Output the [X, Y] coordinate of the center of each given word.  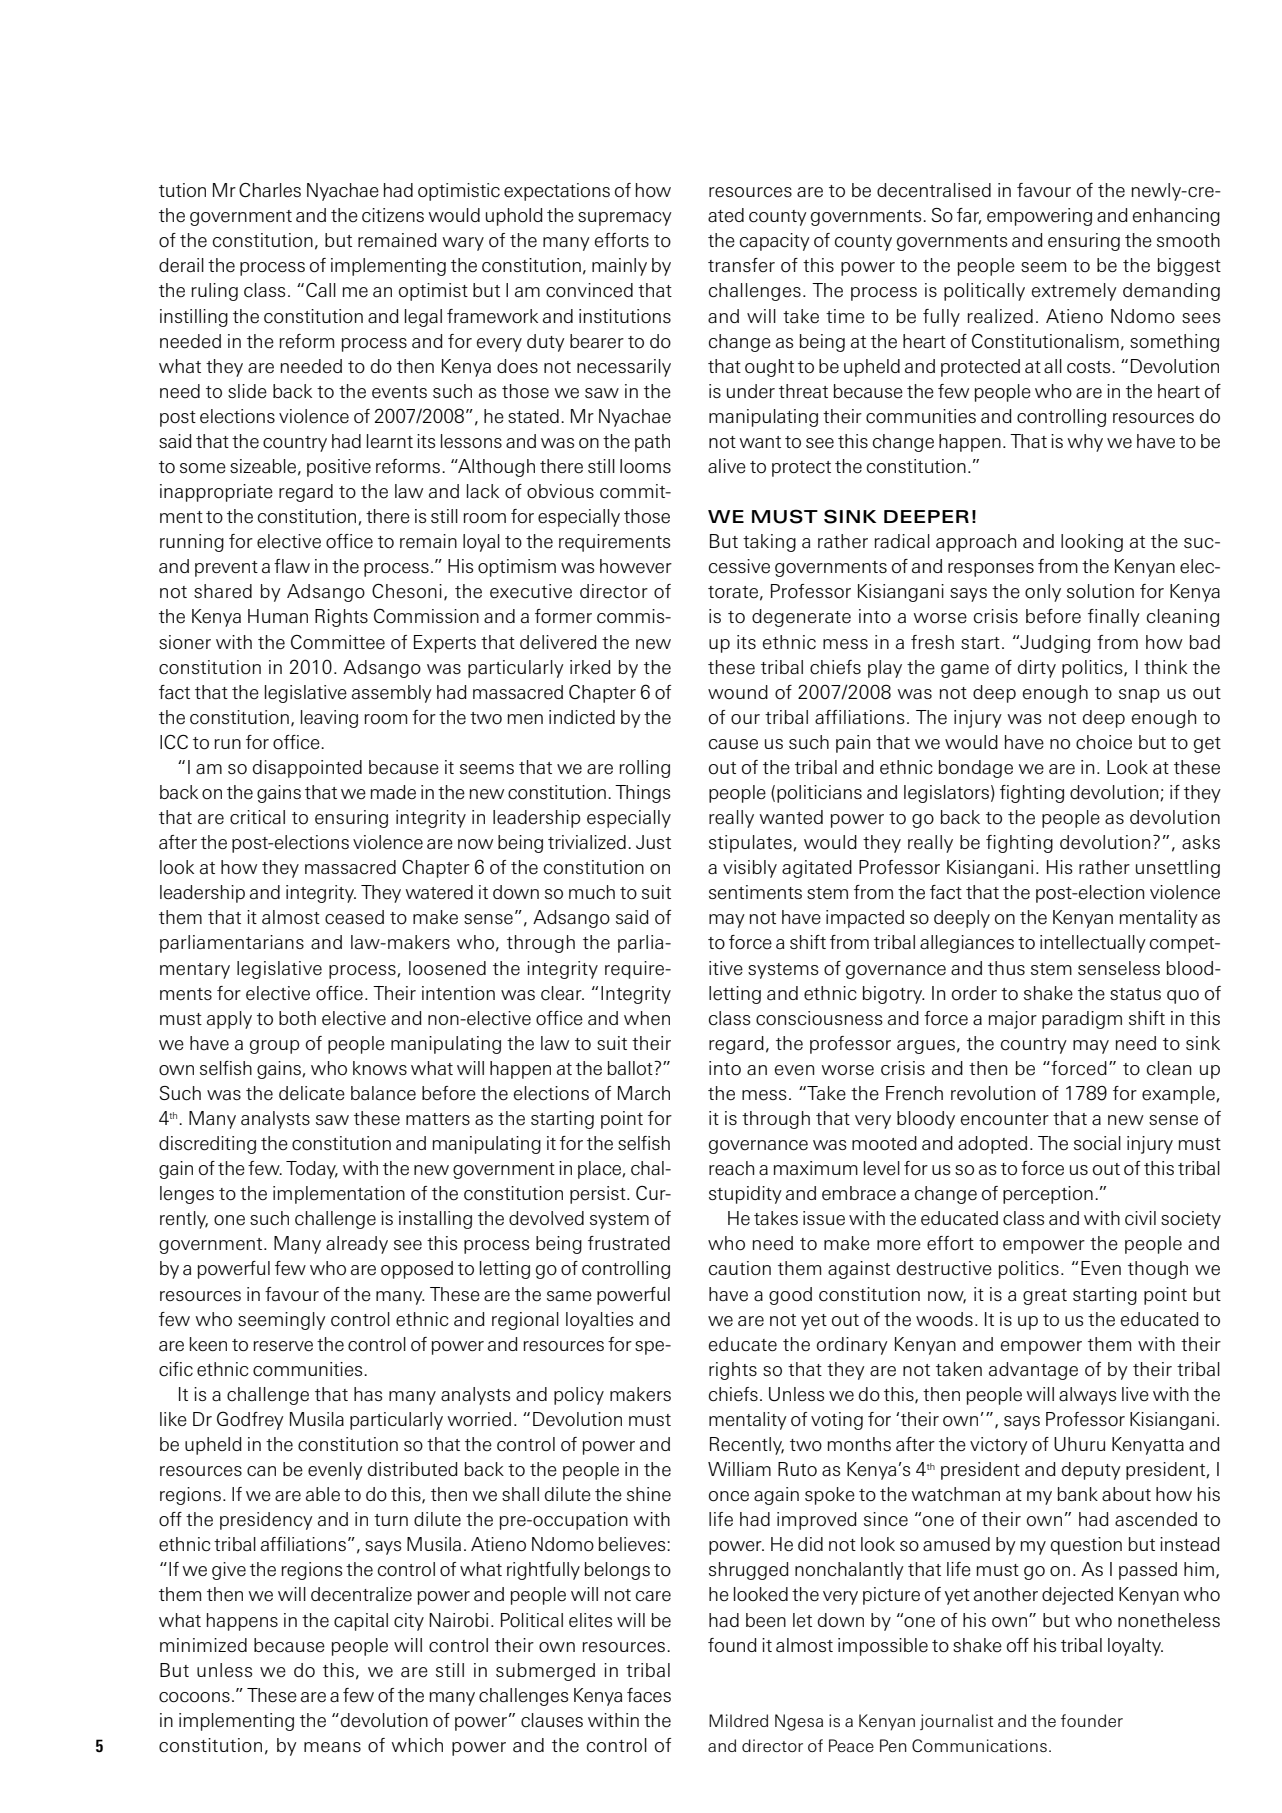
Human [278, 616]
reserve [283, 1346]
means [332, 1747]
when [647, 1018]
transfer [741, 265]
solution [1100, 591]
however [636, 566]
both [297, 1018]
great [1045, 1297]
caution [740, 1268]
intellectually [1093, 944]
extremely [1074, 292]
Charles [270, 190]
